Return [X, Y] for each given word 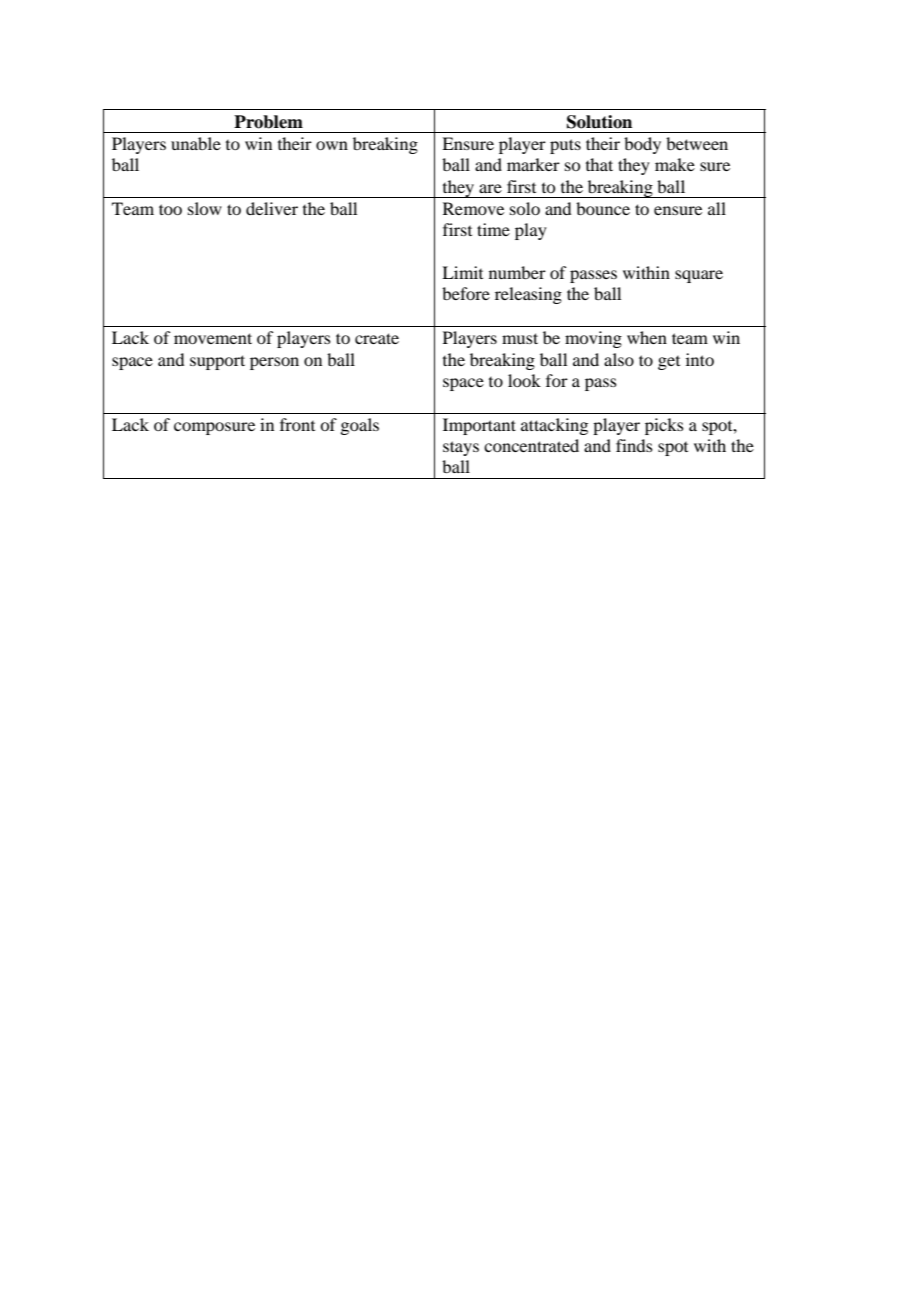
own [332, 145]
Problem [268, 122]
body [642, 145]
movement [213, 338]
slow [205, 208]
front [297, 424]
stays [461, 448]
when [647, 337]
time [493, 229]
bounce [603, 208]
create [377, 338]
